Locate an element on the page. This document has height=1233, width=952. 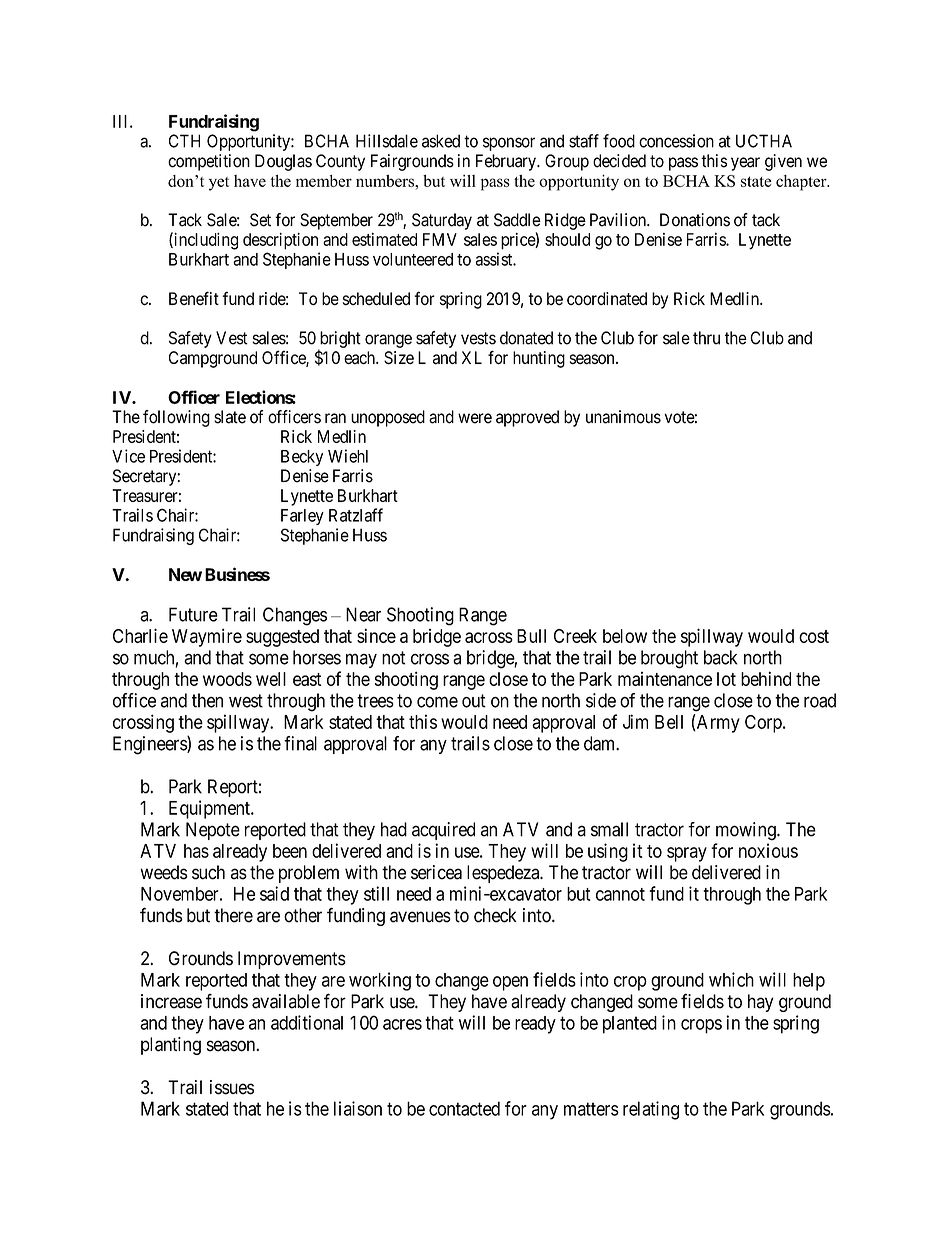
February is located at coordinates (507, 162).
